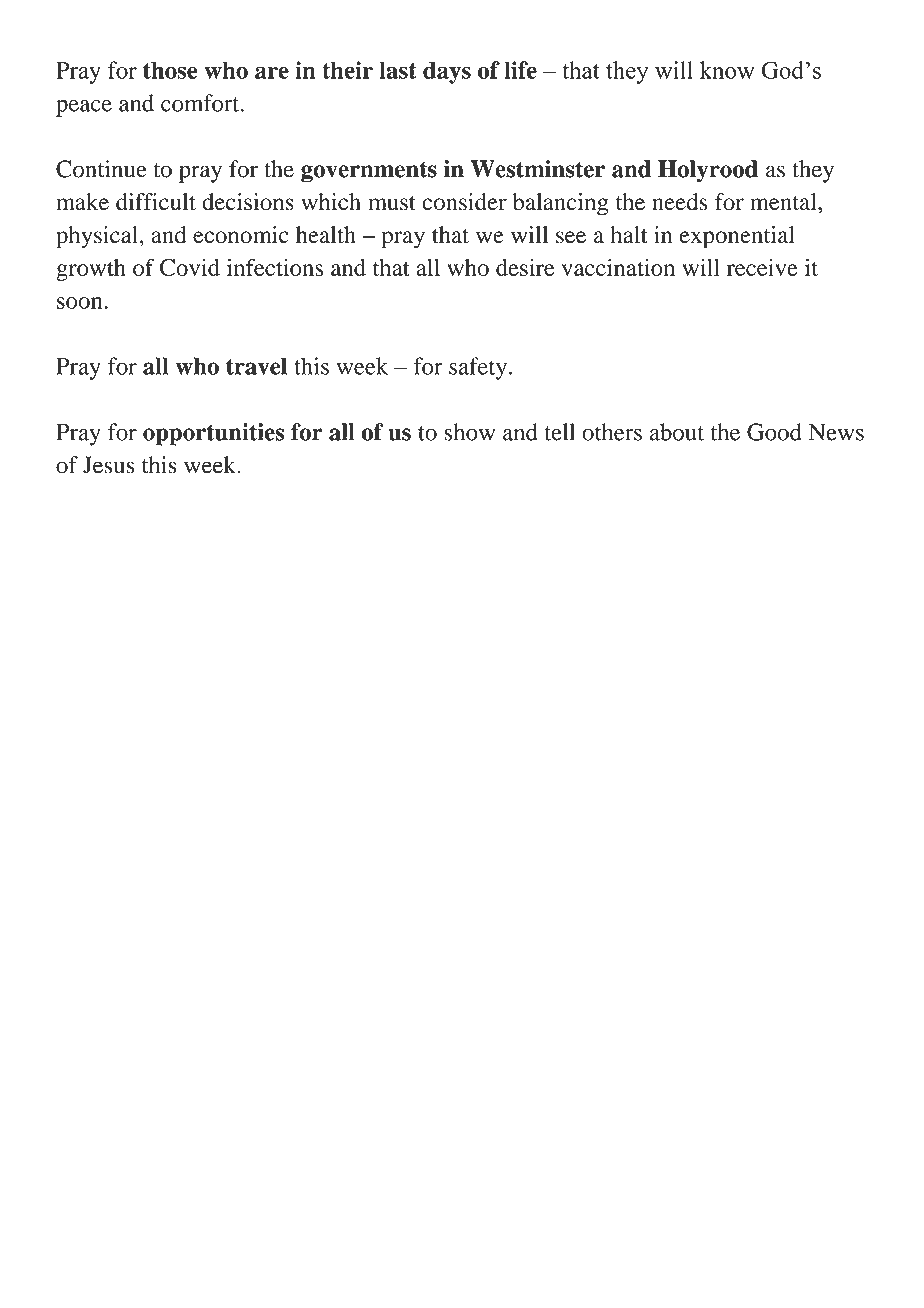  I want to click on know, so click(727, 70).
